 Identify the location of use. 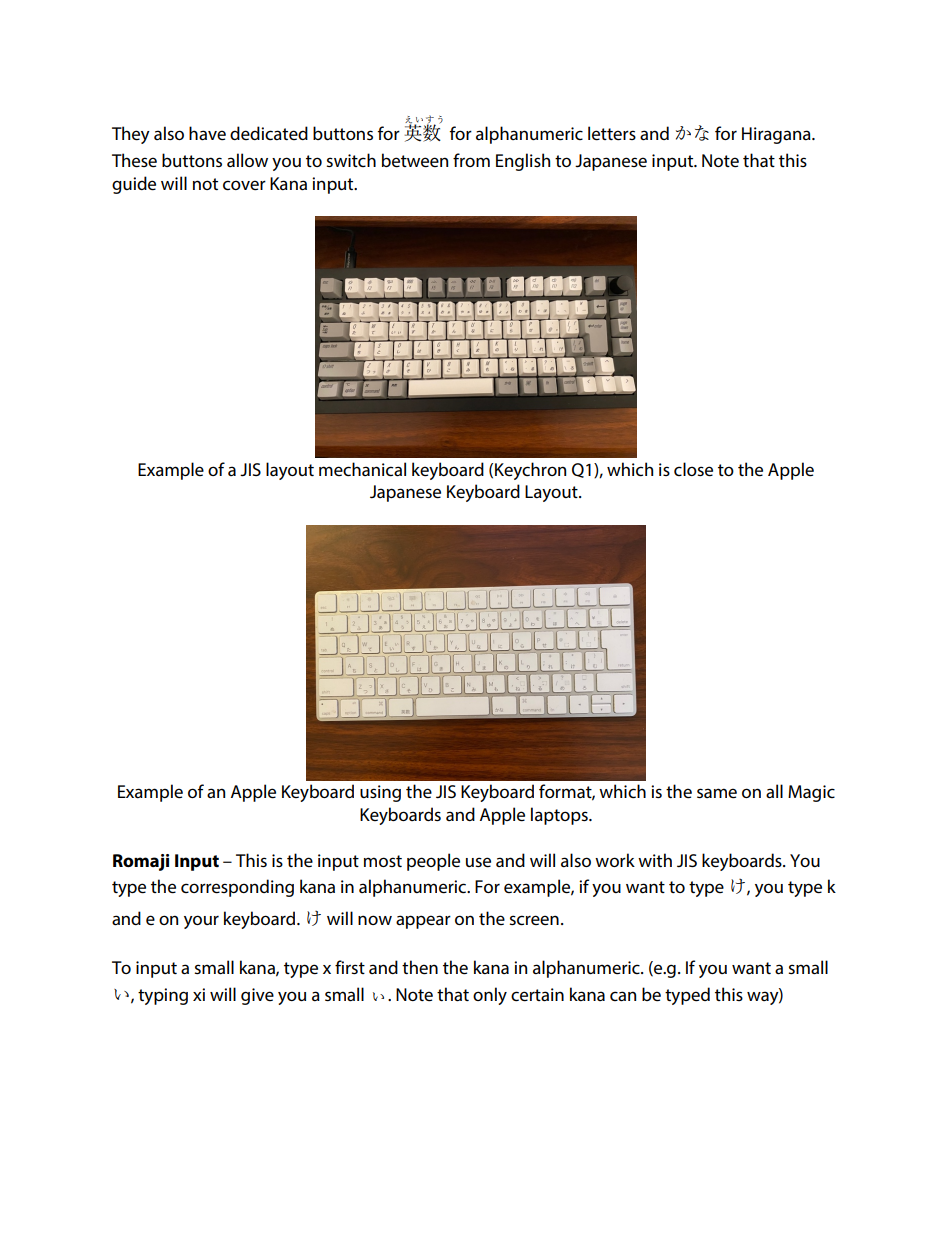
(478, 862).
